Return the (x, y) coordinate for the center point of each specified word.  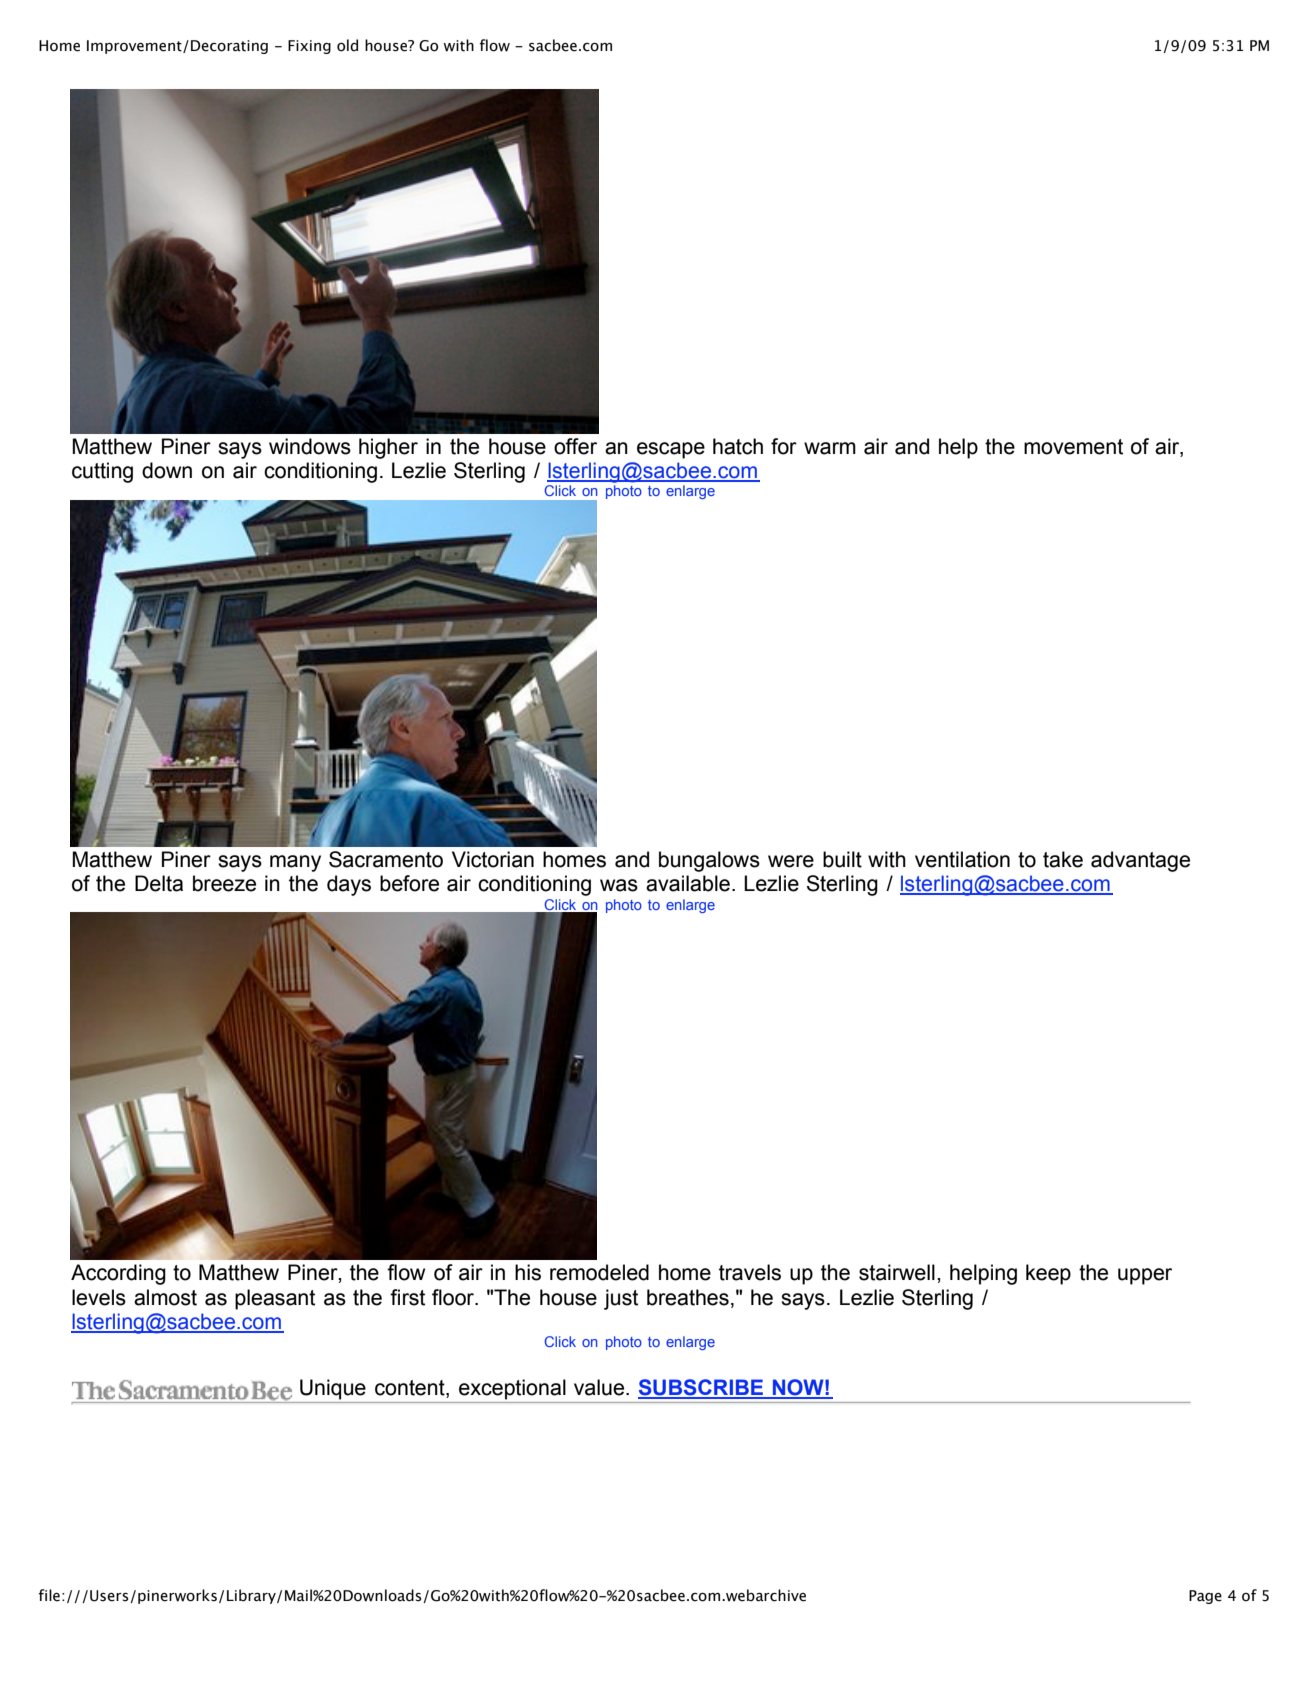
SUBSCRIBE (702, 1388)
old (347, 45)
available (688, 883)
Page (1205, 1597)
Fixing (309, 47)
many (295, 863)
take (1063, 859)
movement (1073, 447)
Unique (333, 1389)
